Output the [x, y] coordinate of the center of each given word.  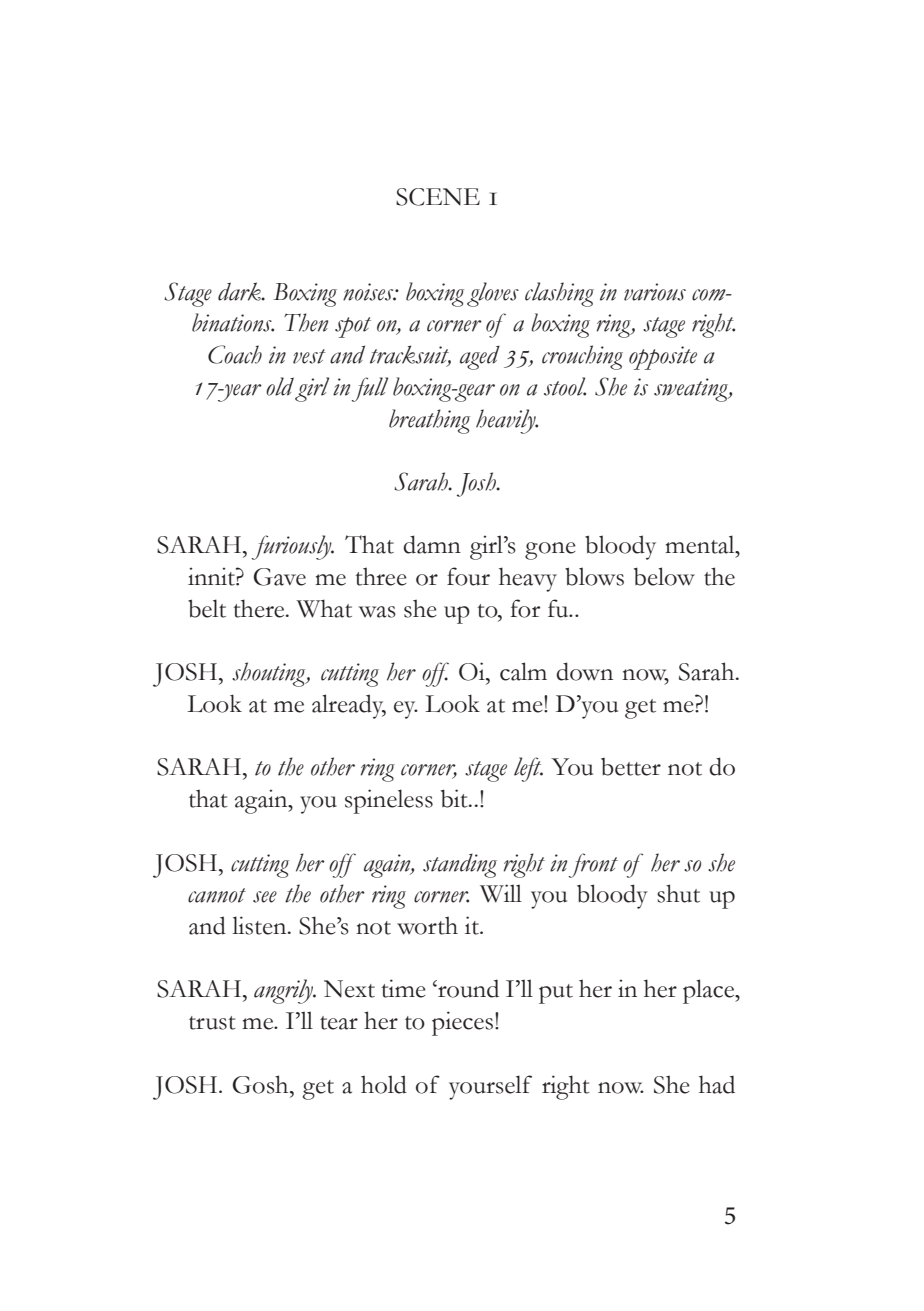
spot [353, 327]
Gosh [262, 1084]
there [260, 608]
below [664, 576]
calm [523, 671]
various [655, 292]
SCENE [438, 197]
